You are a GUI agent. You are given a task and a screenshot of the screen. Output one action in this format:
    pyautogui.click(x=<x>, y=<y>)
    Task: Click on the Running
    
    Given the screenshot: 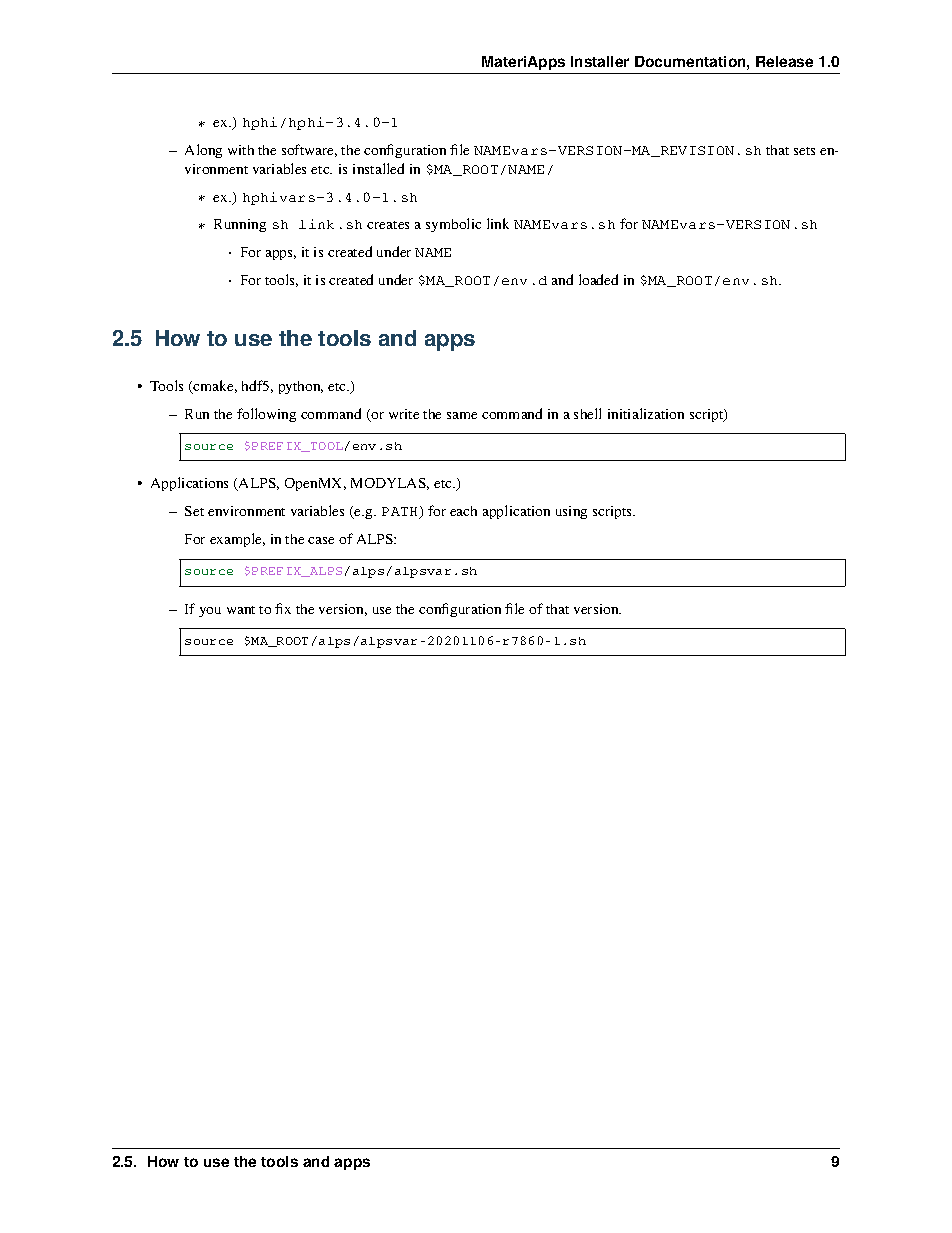 What is the action you would take?
    pyautogui.click(x=240, y=225)
